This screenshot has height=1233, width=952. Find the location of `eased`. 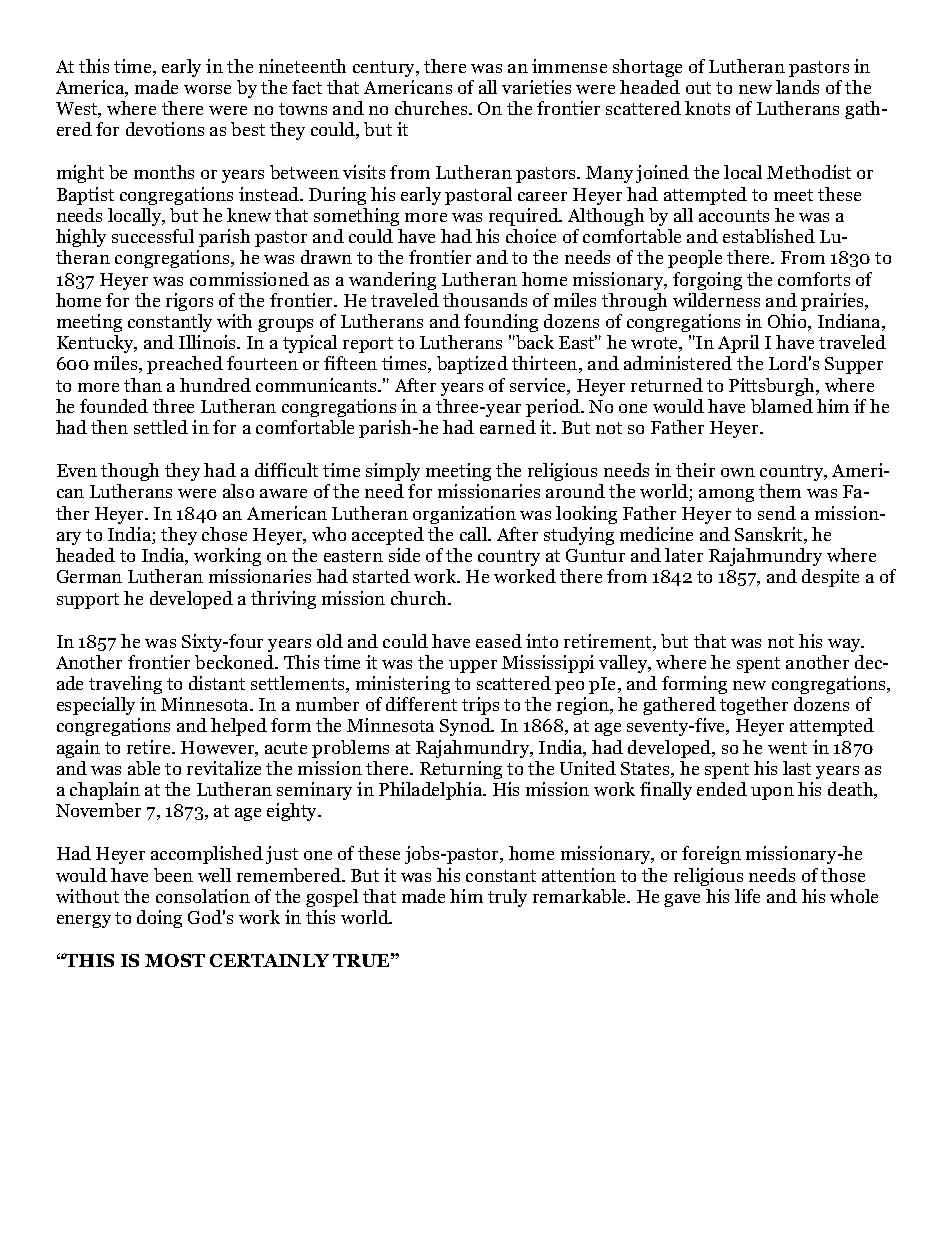

eased is located at coordinates (499, 641).
